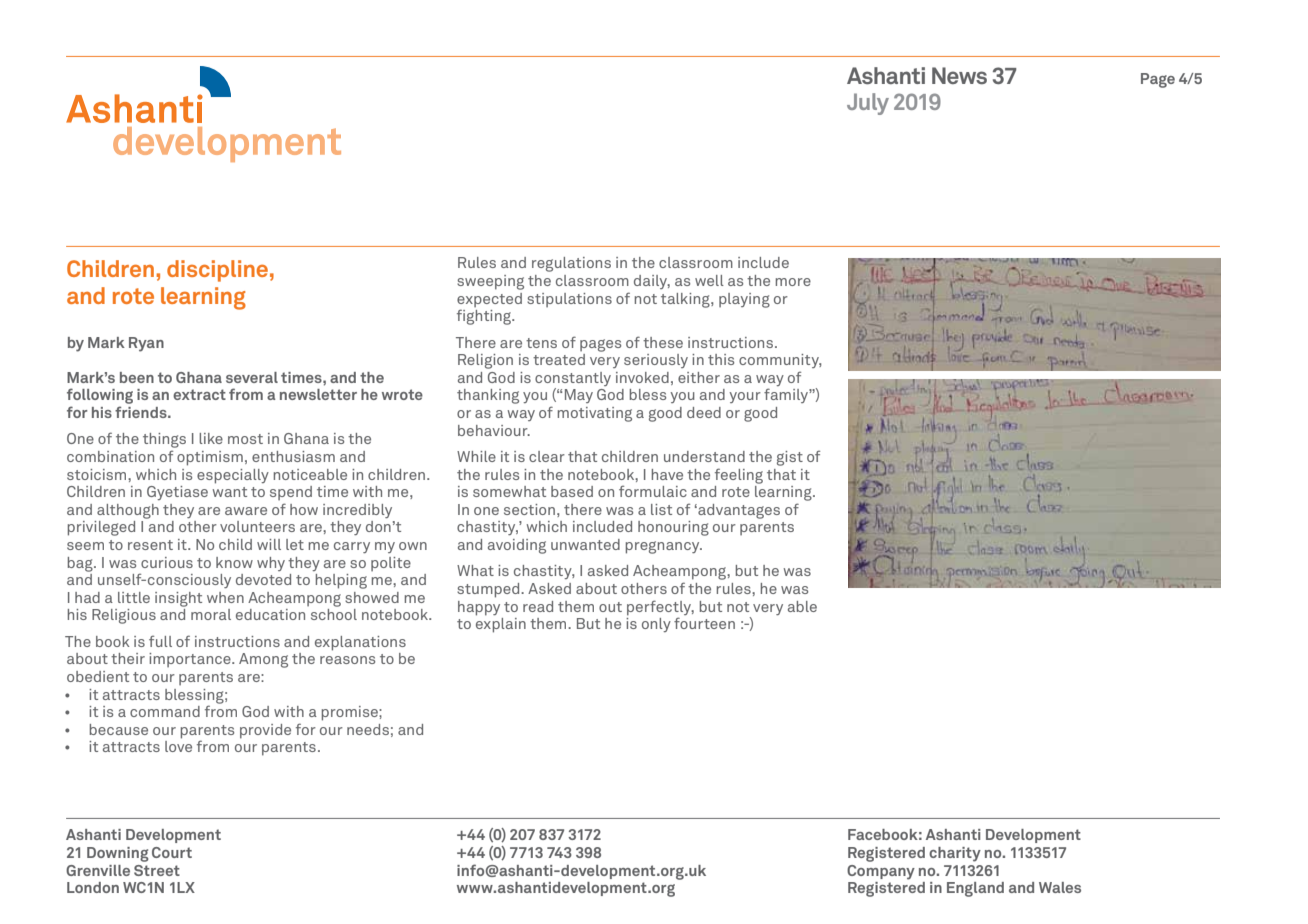 The image size is (1308, 924). What do you see at coordinates (868, 104) in the image?
I see `July` at bounding box center [868, 104].
